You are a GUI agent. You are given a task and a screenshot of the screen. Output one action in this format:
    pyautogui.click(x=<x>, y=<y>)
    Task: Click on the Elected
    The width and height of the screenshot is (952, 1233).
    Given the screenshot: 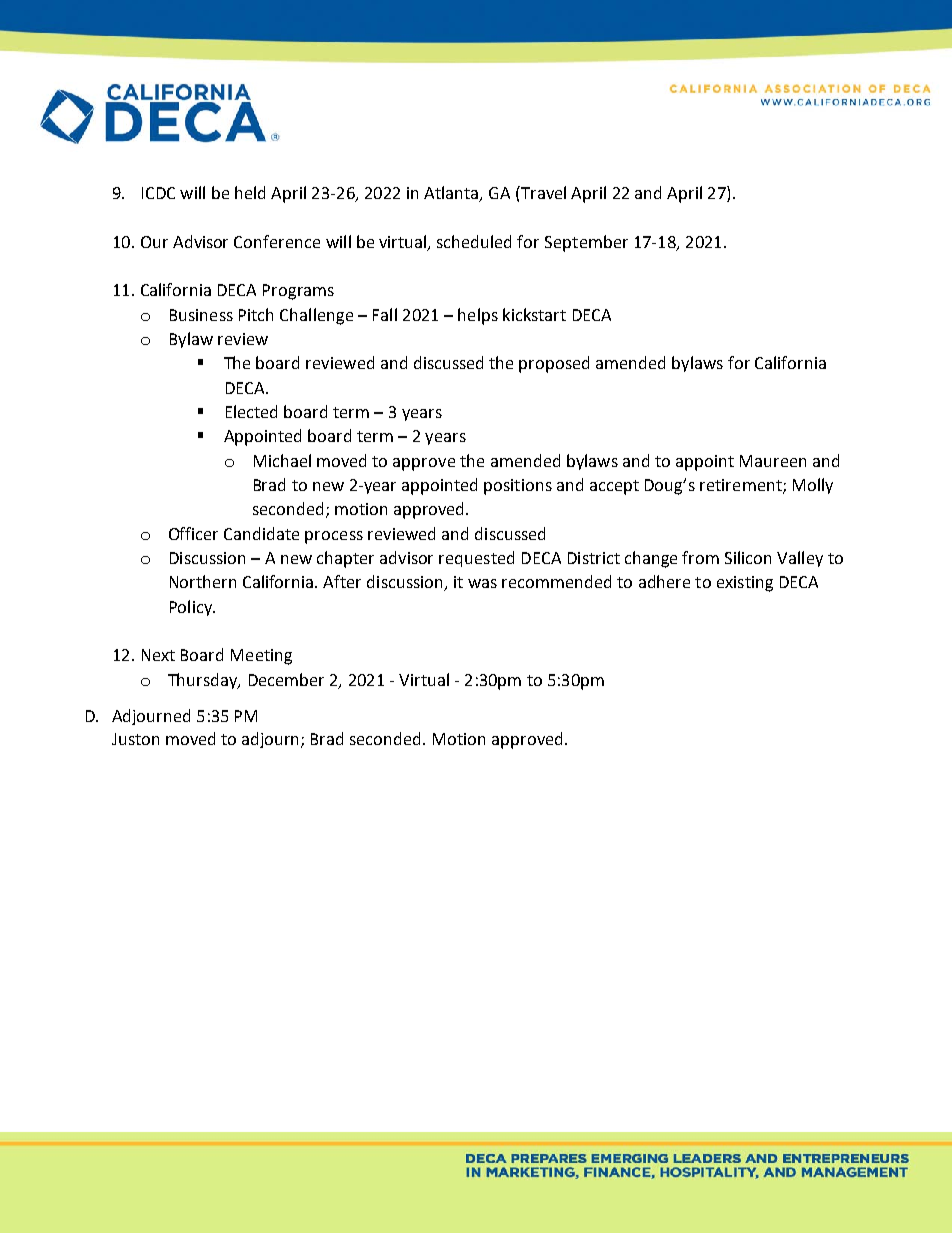 What is the action you would take?
    pyautogui.click(x=251, y=411)
